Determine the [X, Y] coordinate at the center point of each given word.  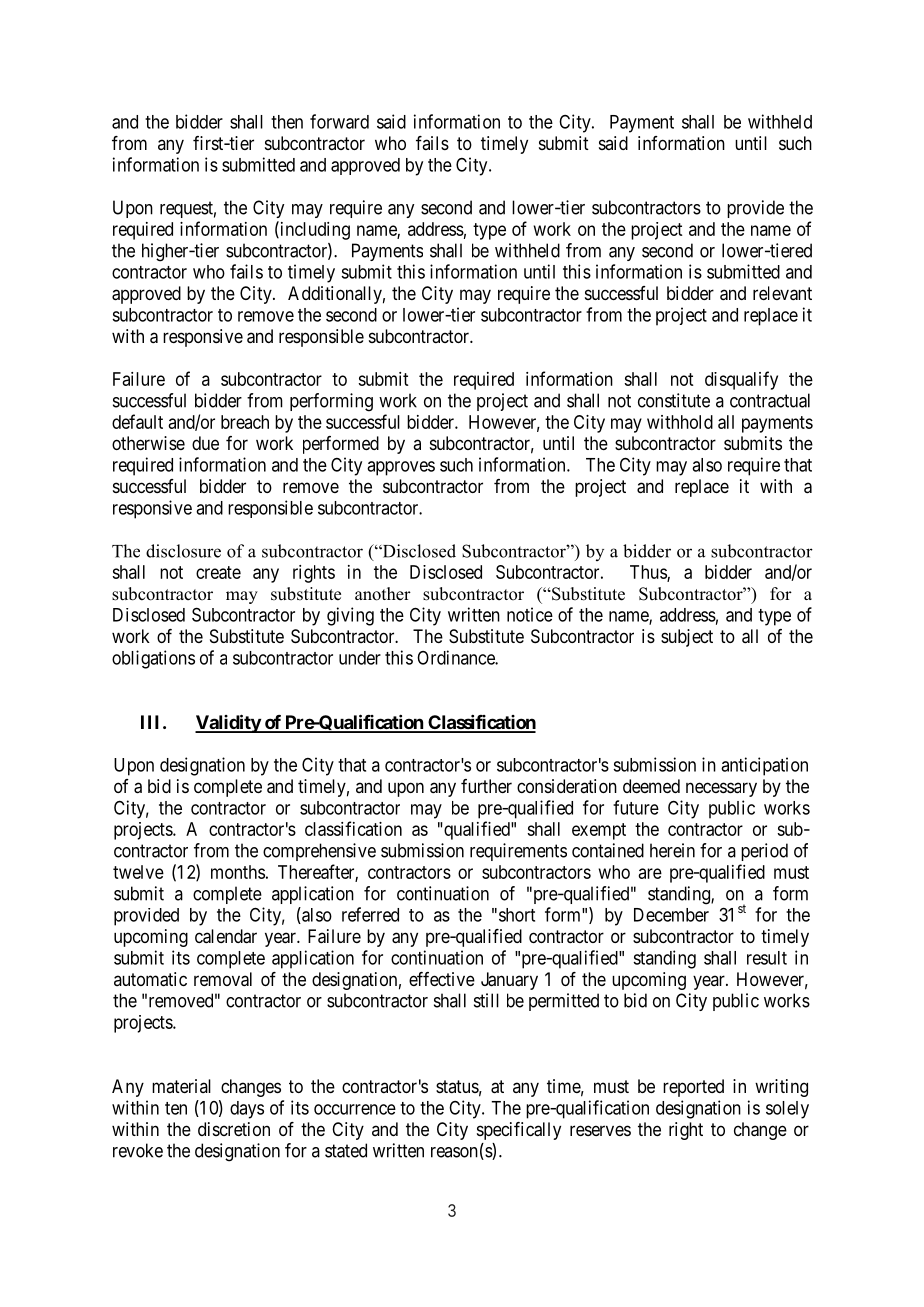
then [287, 122]
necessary [721, 789]
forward [339, 121]
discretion [234, 1129]
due [205, 443]
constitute [674, 400]
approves [401, 468]
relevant [782, 293]
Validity [228, 723]
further [486, 786]
